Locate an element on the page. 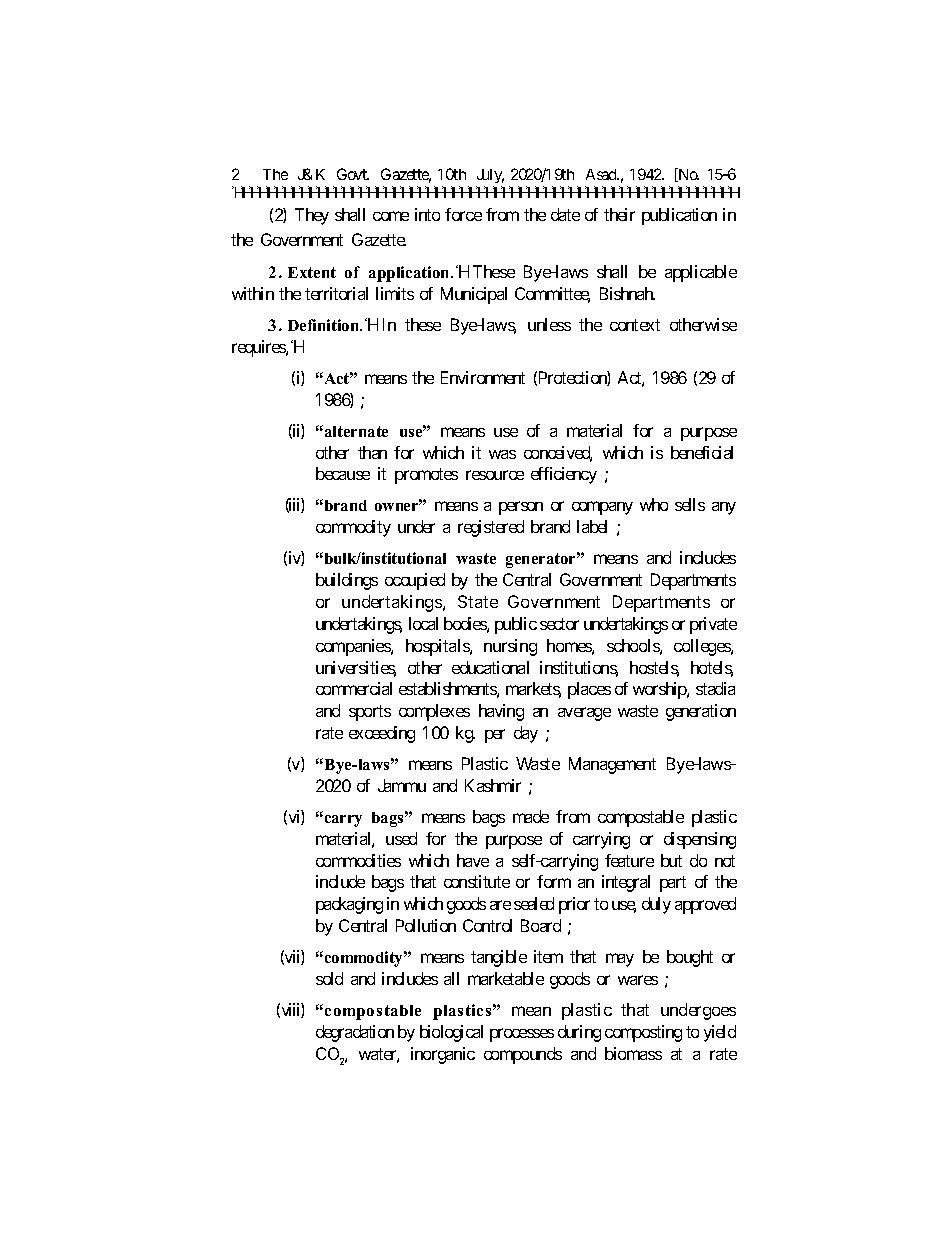 The height and width of the image is (1233, 952). State is located at coordinates (478, 601).
